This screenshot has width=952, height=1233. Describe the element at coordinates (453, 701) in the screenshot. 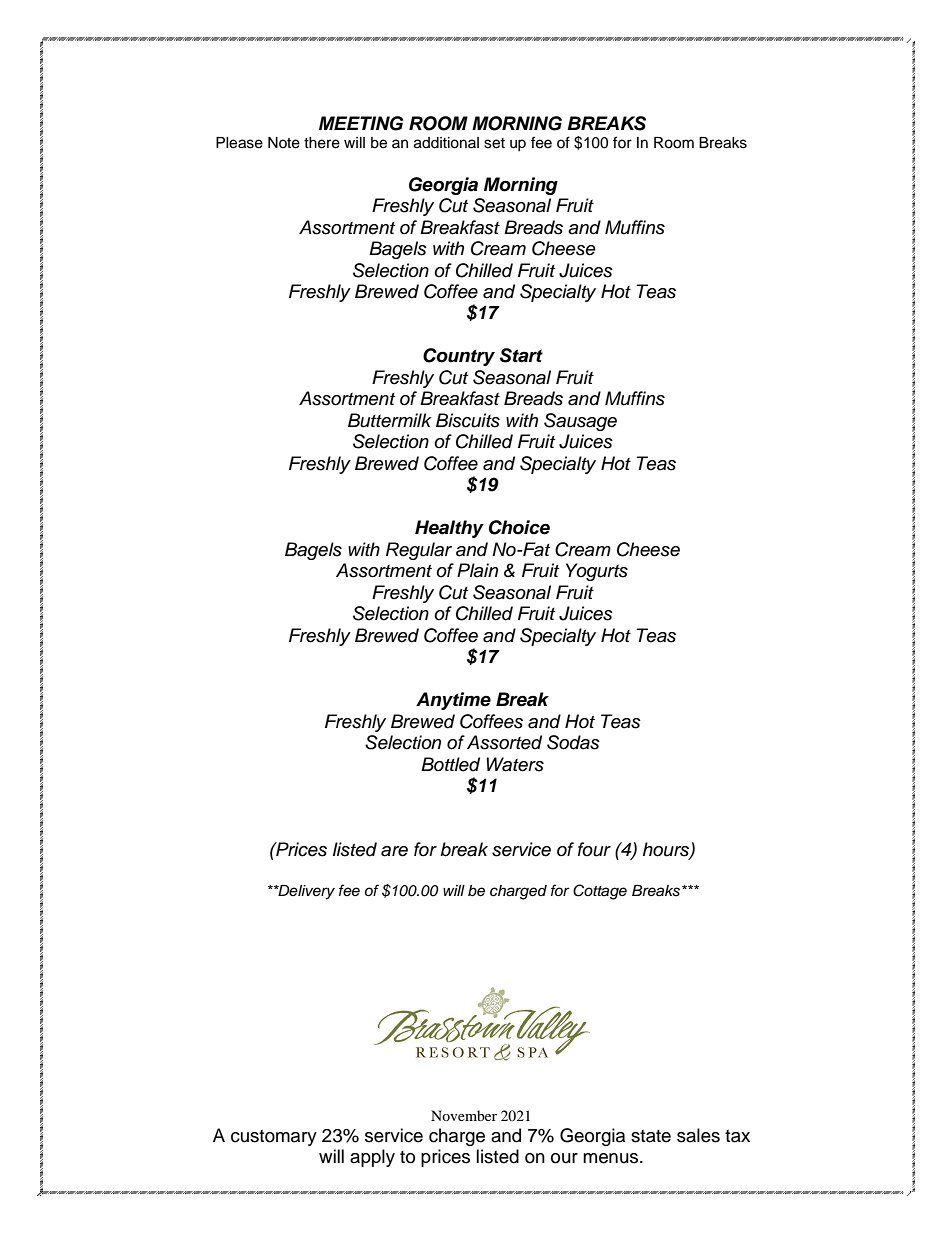

I see `Anytime` at that location.
